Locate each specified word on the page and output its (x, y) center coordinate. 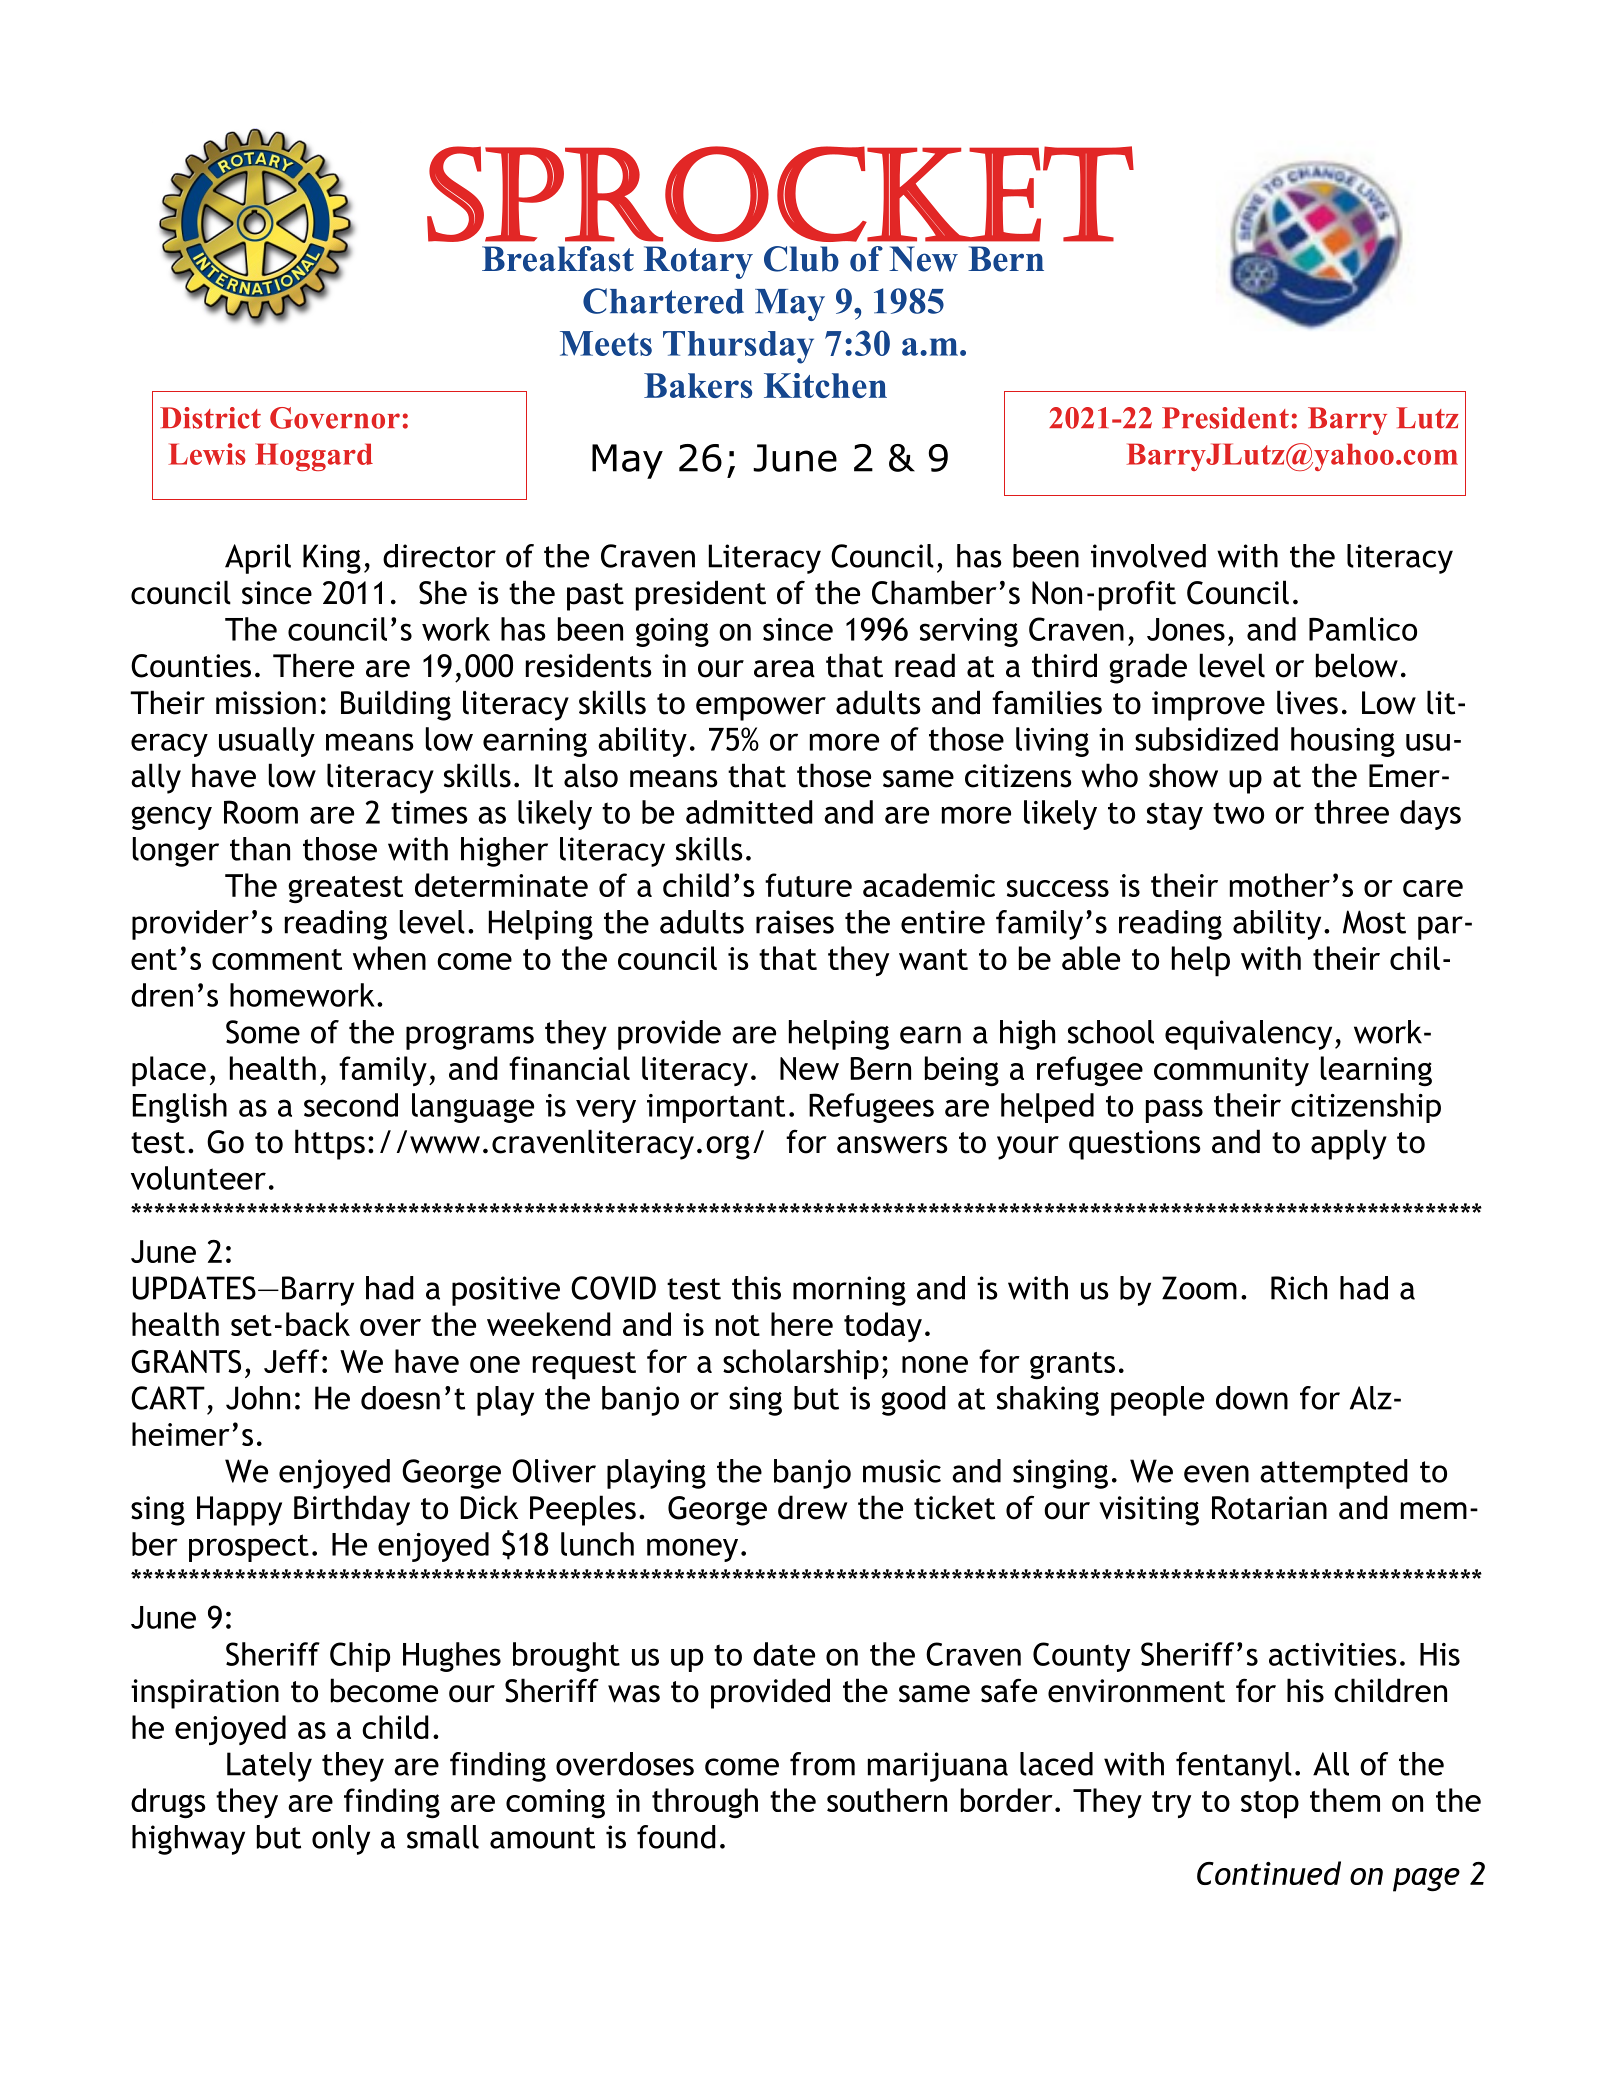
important (716, 1108)
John (258, 1398)
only (341, 1840)
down (1252, 1398)
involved (1148, 556)
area (784, 669)
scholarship (801, 1364)
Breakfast (558, 259)
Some (263, 1032)
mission (266, 703)
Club (801, 259)
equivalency (1248, 1035)
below (1357, 665)
